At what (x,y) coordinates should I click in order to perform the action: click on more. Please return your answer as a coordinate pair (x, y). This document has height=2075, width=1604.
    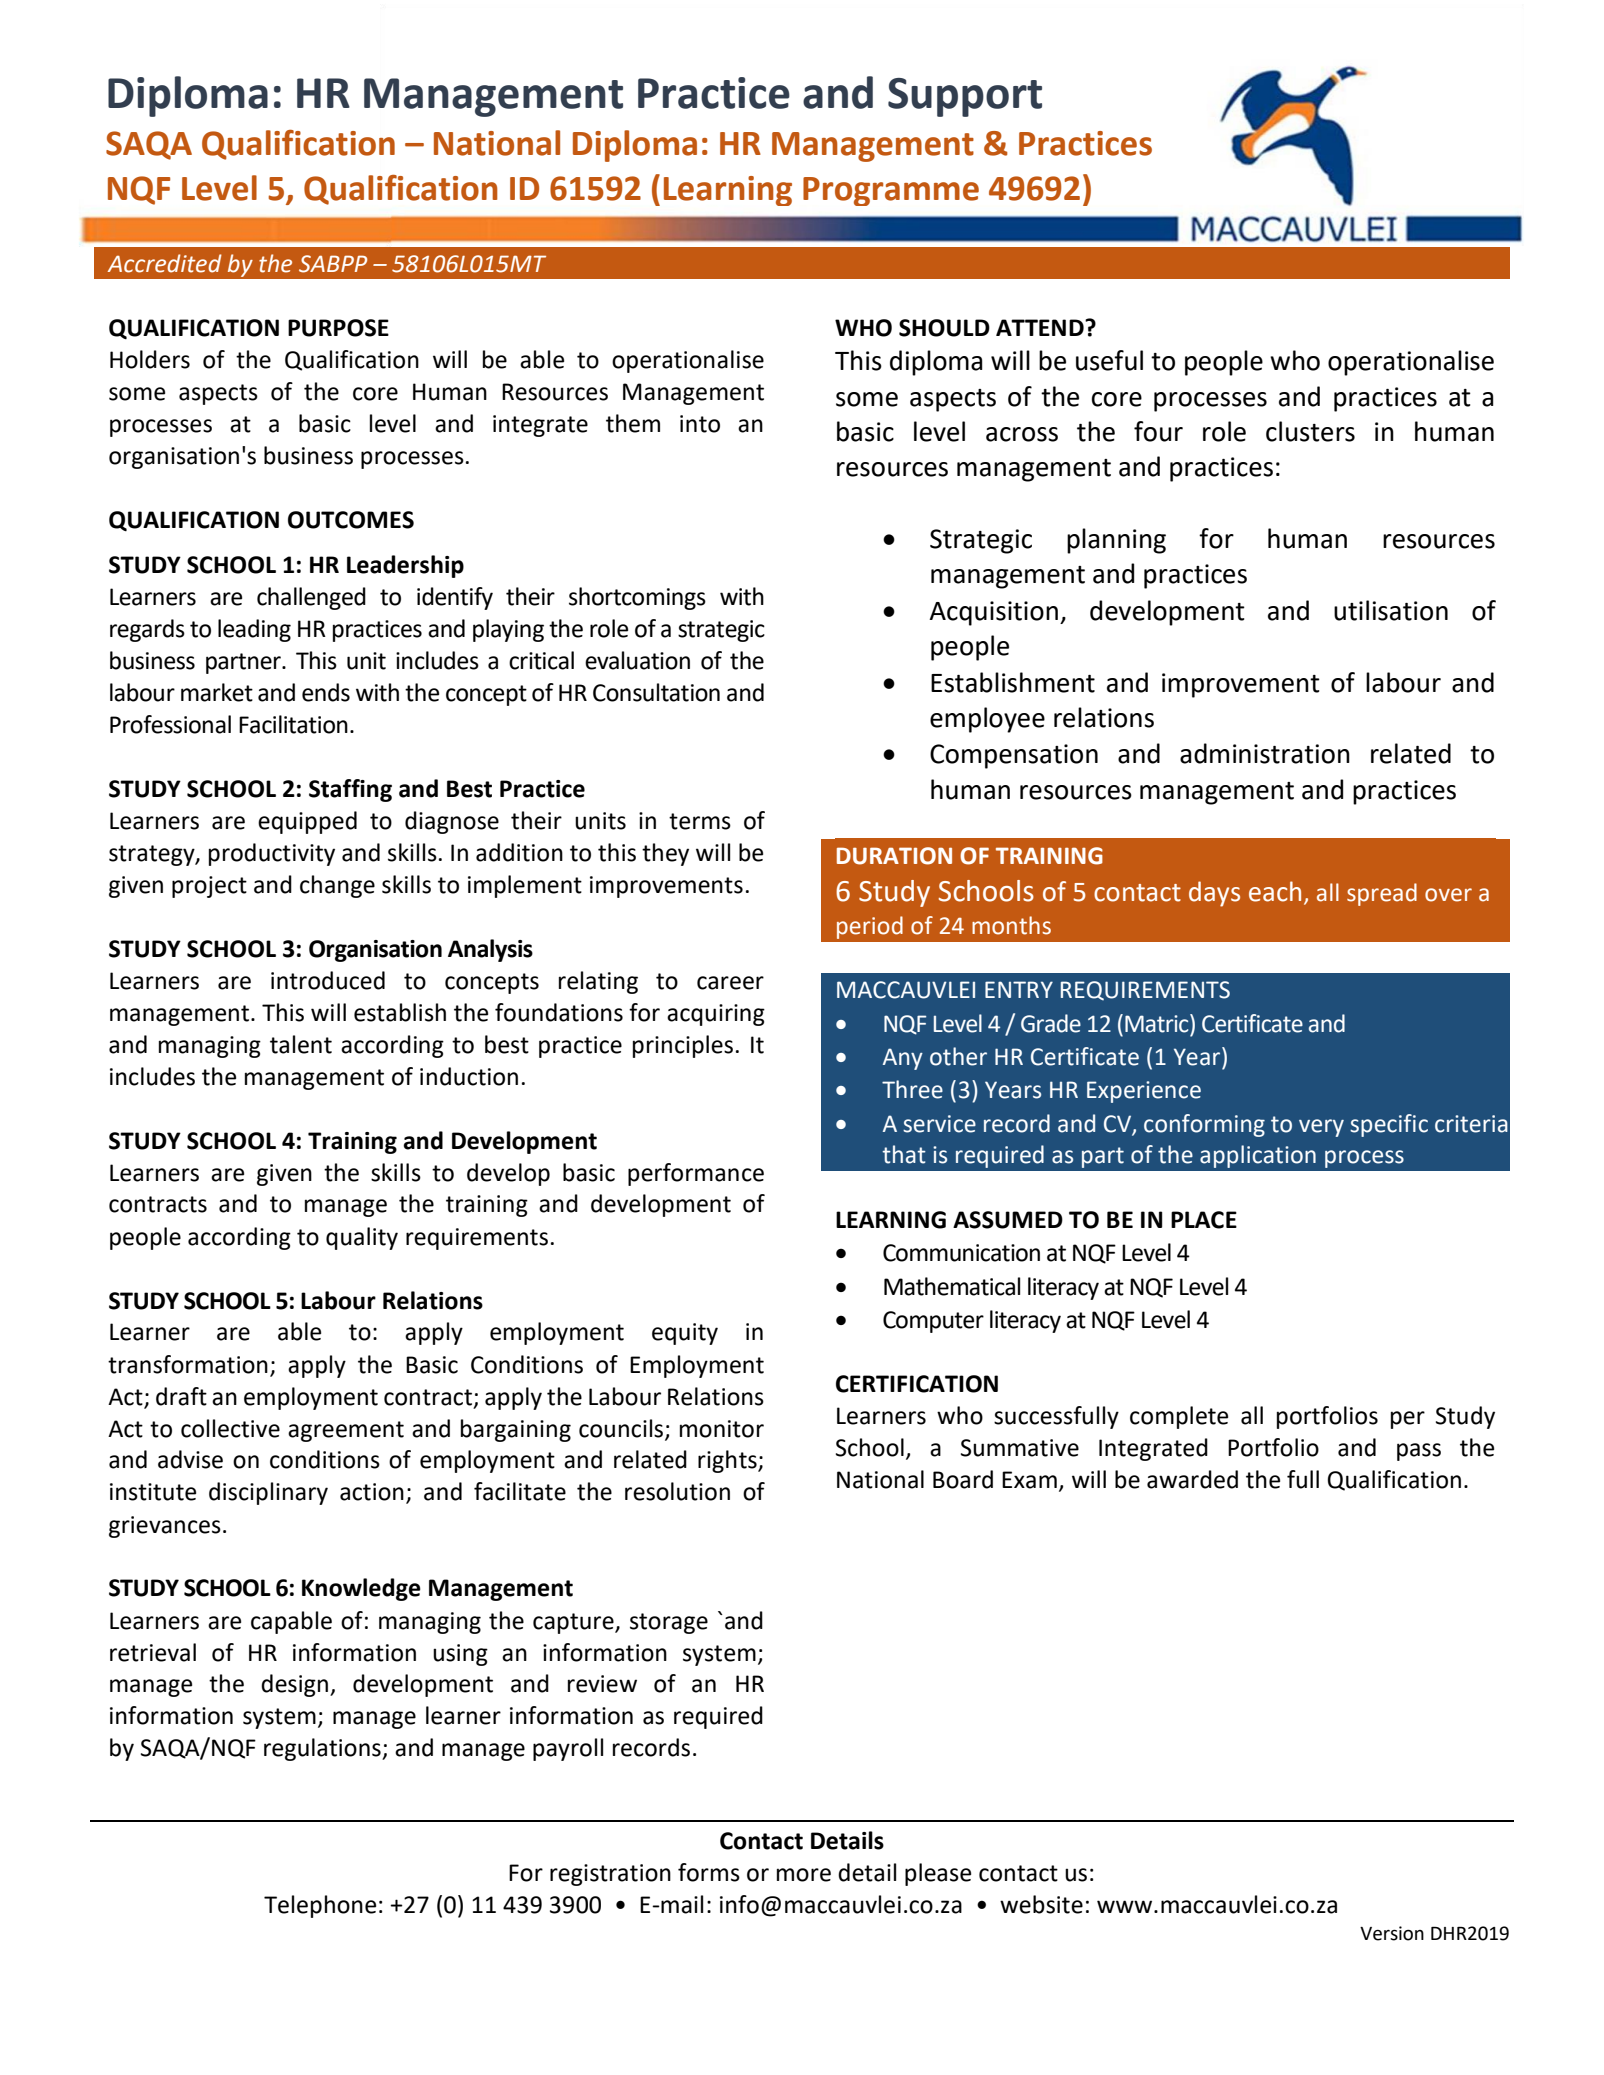
    Looking at the image, I should click on (804, 1875).
